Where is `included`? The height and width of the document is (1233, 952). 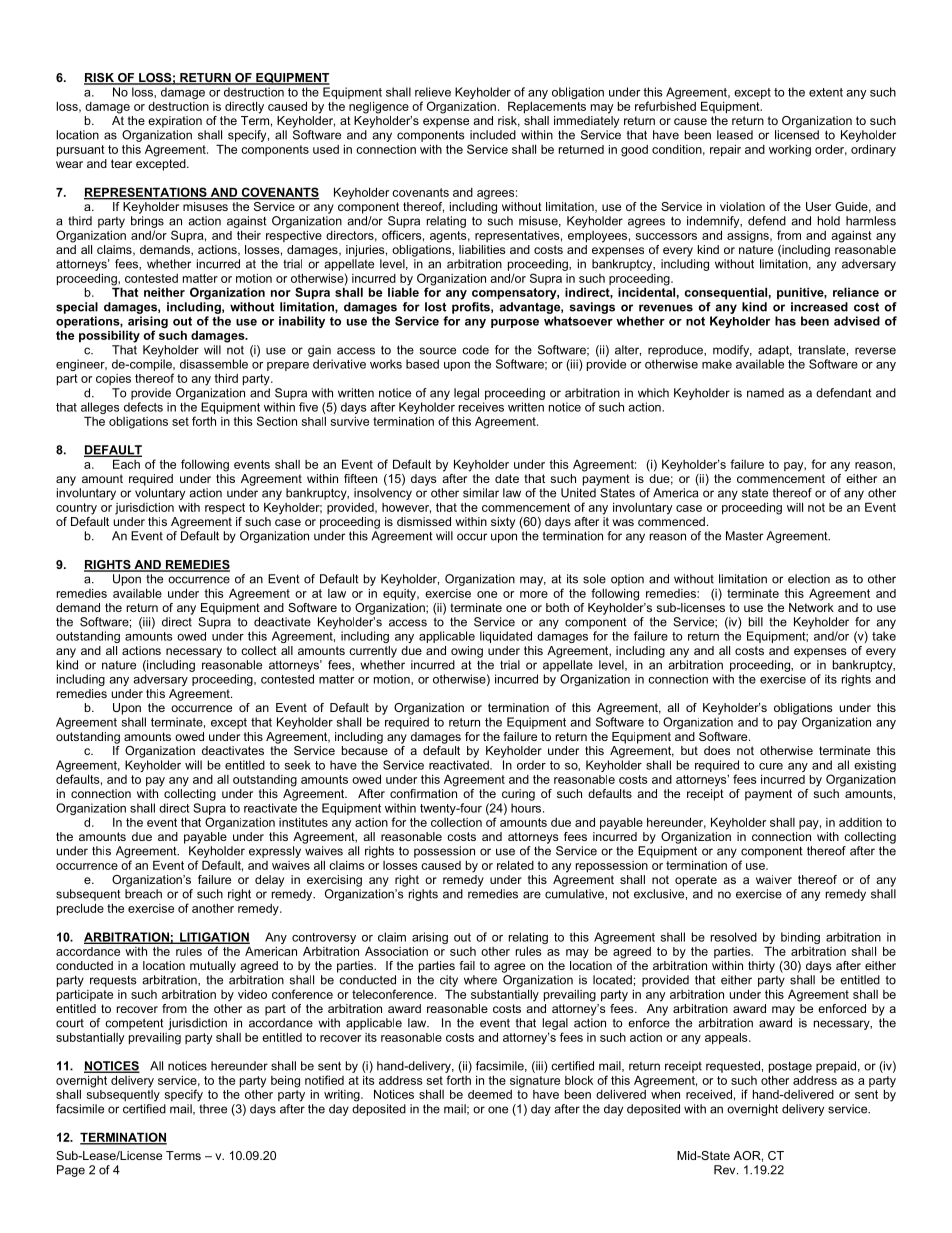
included is located at coordinates (493, 135).
